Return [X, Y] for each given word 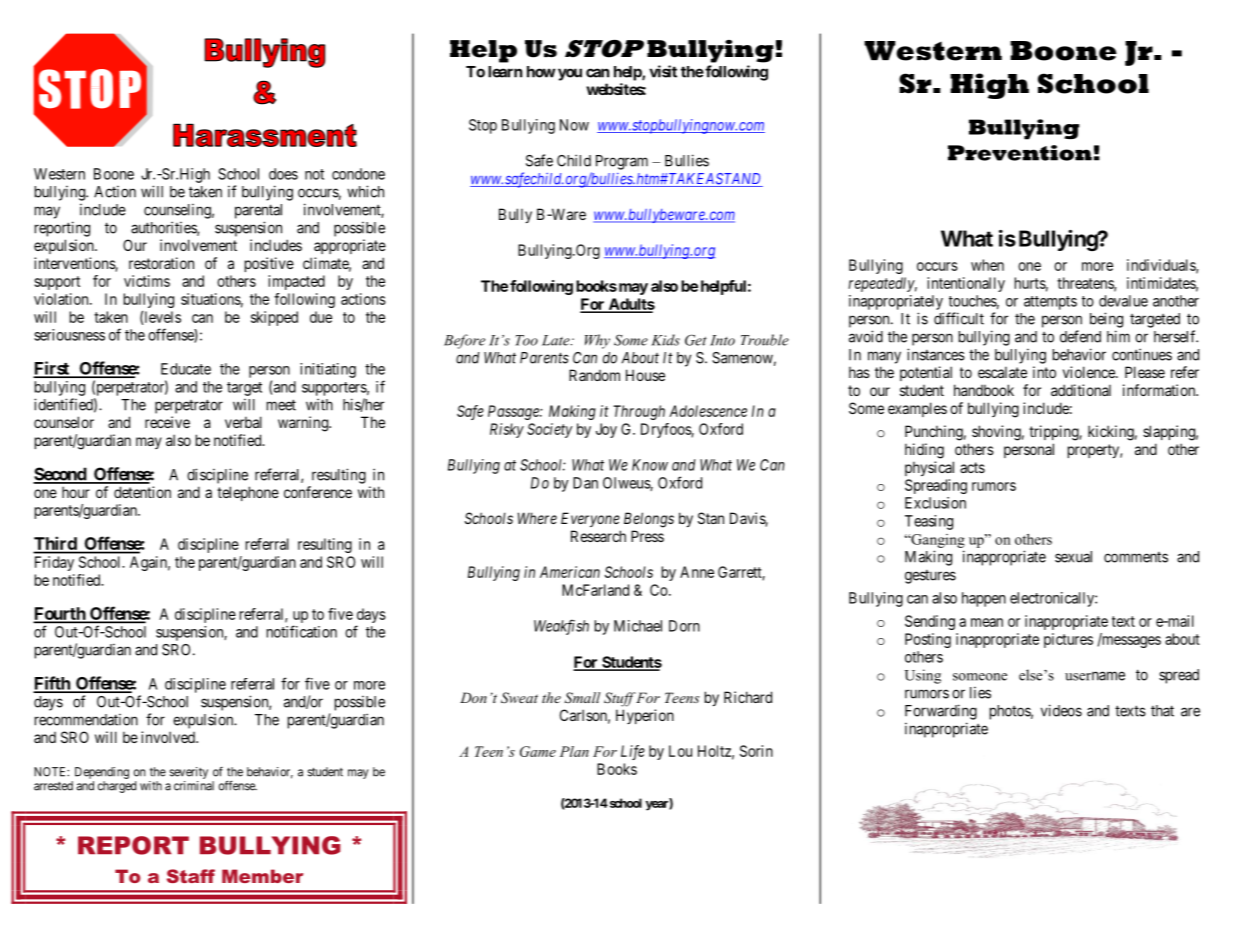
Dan [585, 483]
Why [597, 341]
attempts [1050, 303]
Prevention [1020, 153]
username [1095, 676]
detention [142, 492]
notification [302, 631]
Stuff [620, 699]
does [283, 174]
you [570, 74]
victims [147, 281]
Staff [191, 876]
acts [972, 467]
